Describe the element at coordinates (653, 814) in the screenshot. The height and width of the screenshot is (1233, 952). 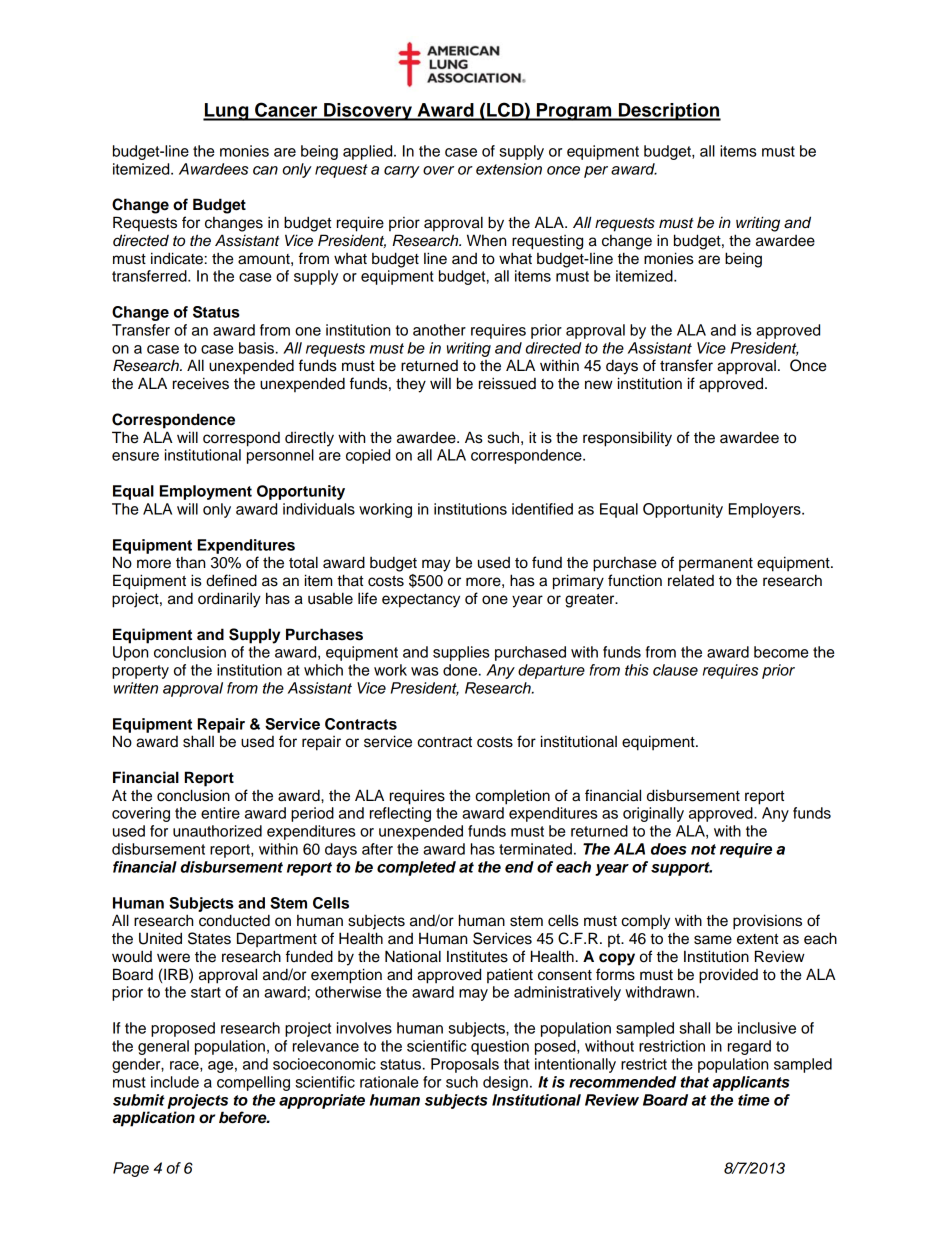
I see `originally` at that location.
